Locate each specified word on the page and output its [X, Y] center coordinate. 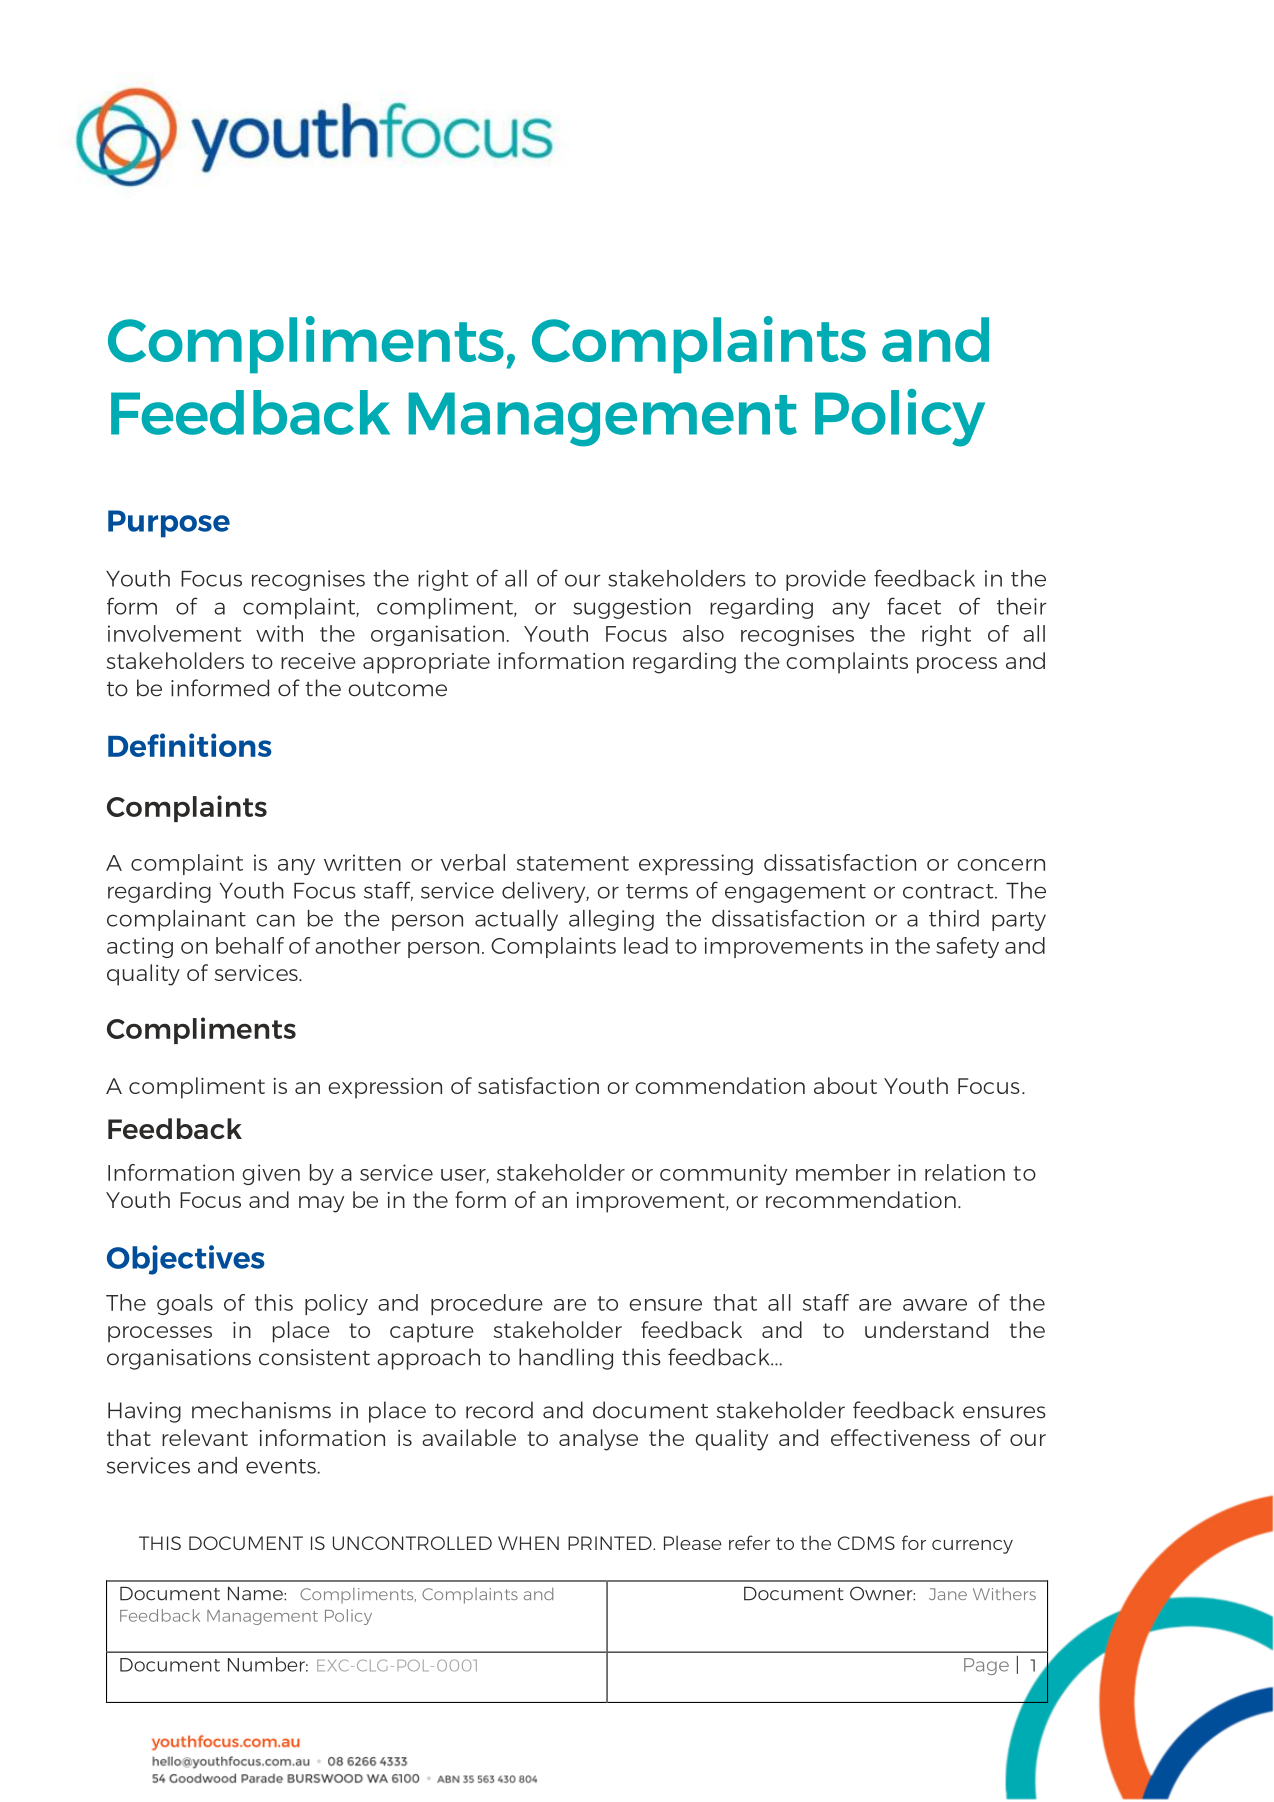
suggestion [632, 608]
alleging [611, 920]
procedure [487, 1304]
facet [914, 606]
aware [935, 1305]
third [954, 918]
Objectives [186, 1260]
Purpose [169, 524]
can [275, 920]
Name [256, 1594]
